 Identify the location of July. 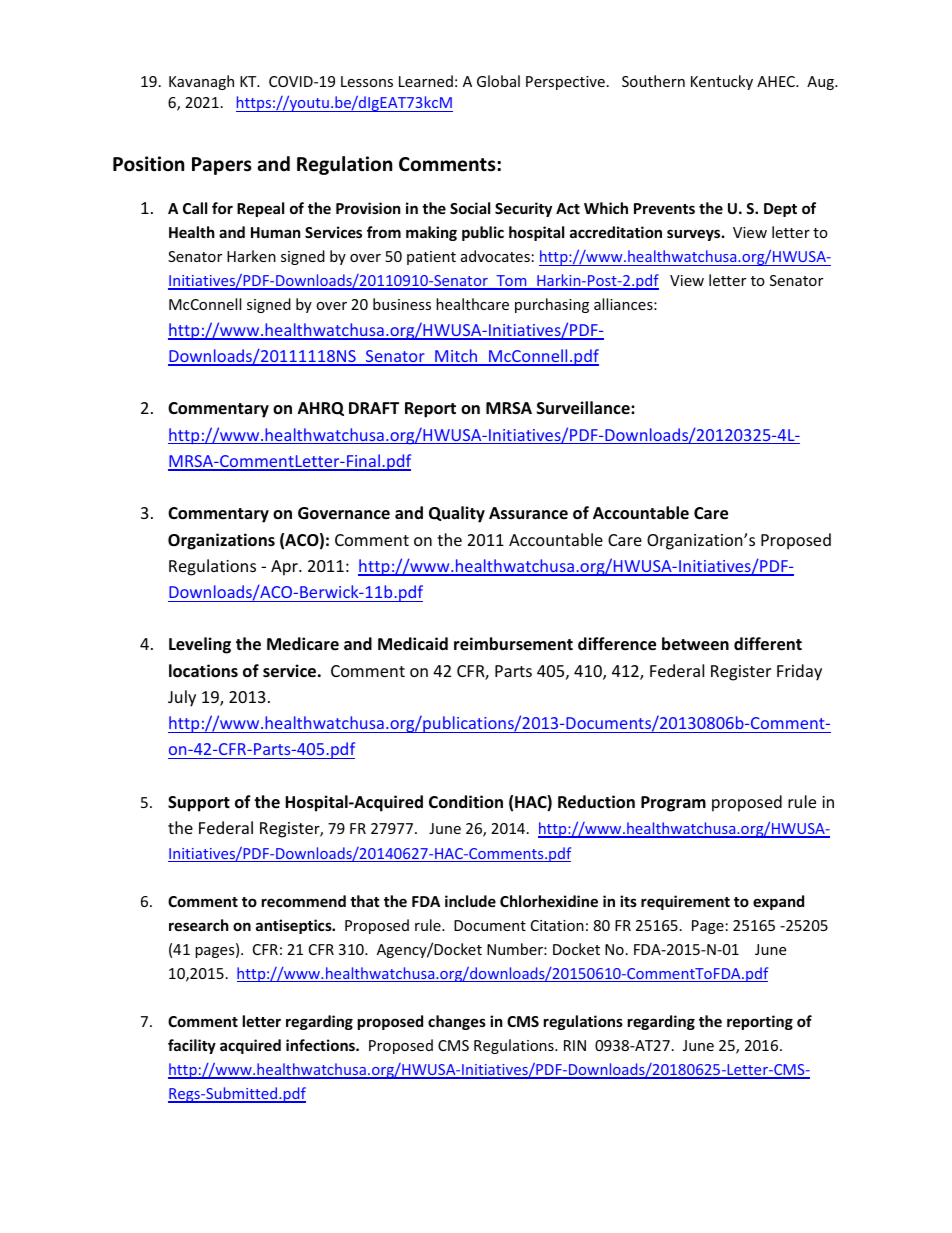
(182, 698).
